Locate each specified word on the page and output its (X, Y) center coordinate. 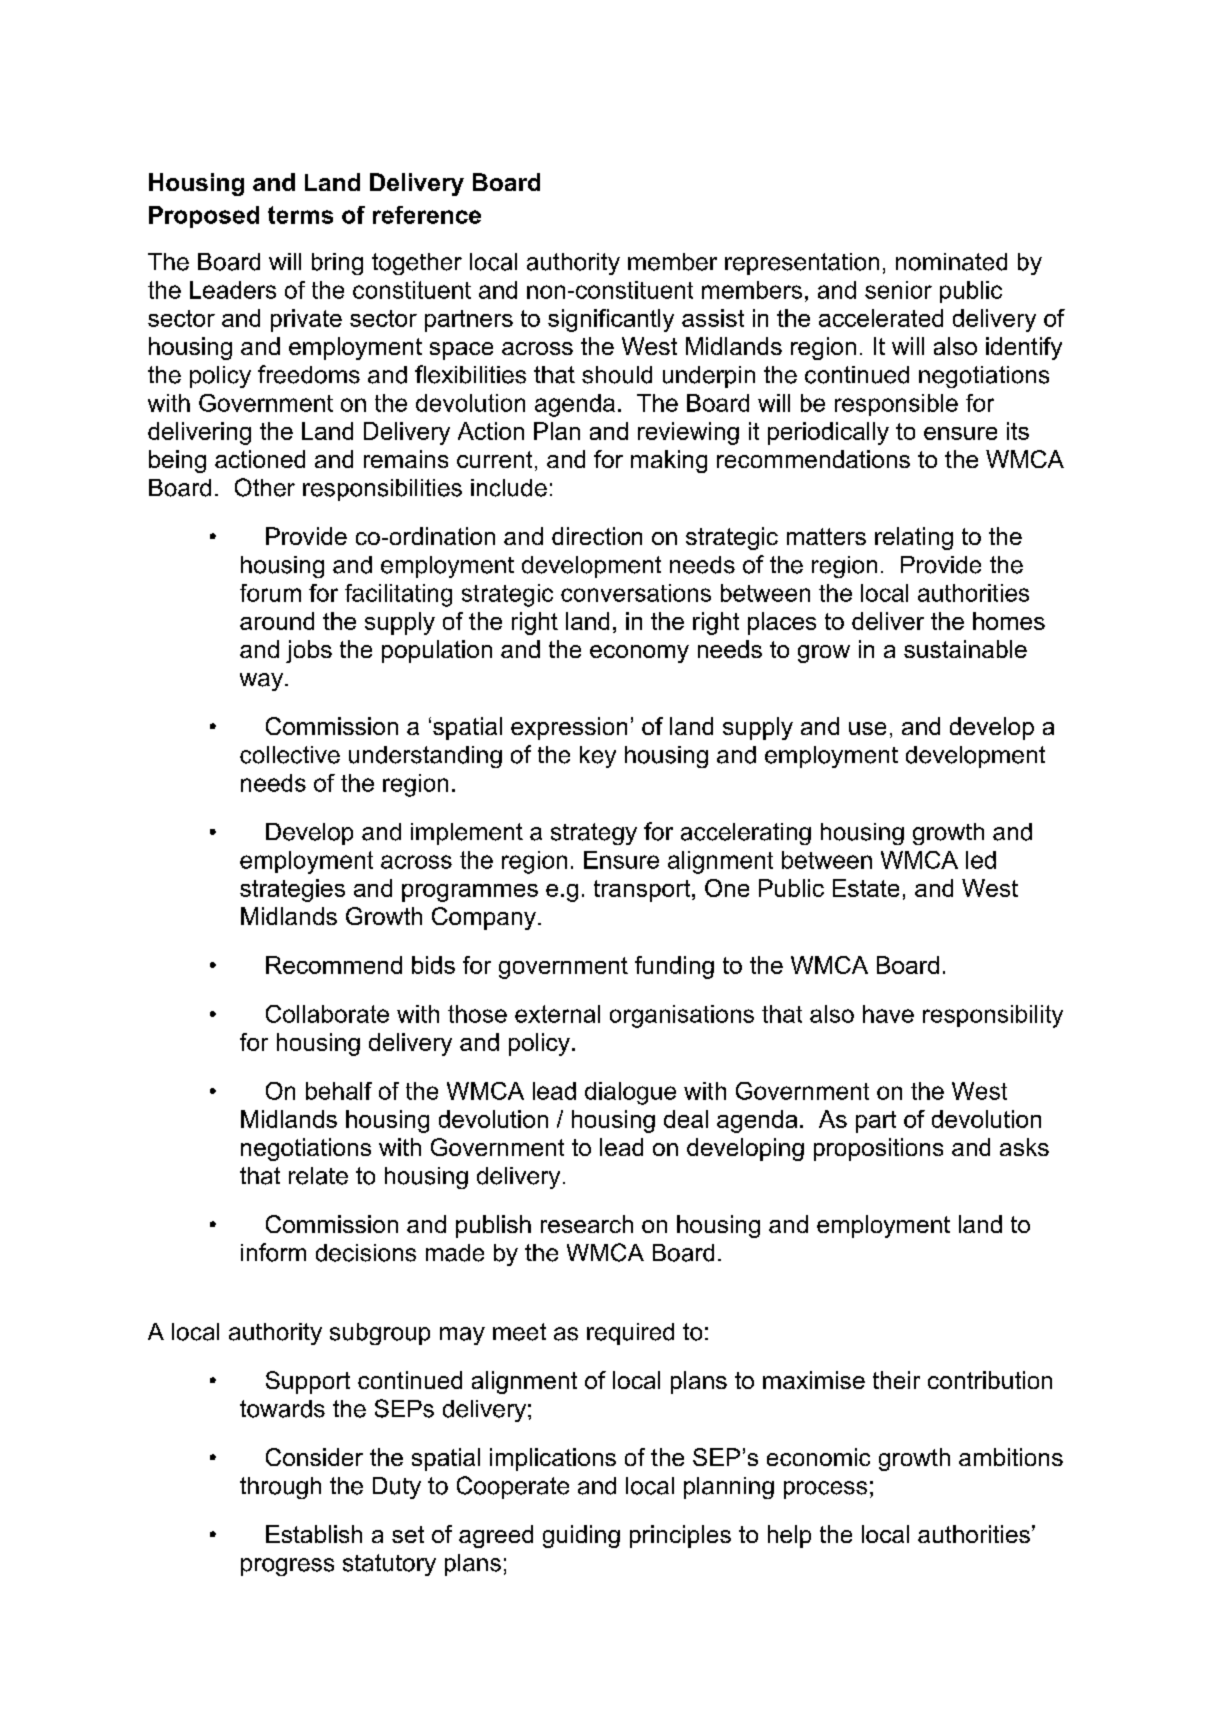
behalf (339, 1091)
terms (300, 215)
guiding (581, 1536)
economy (639, 654)
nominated (951, 262)
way (263, 682)
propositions (878, 1149)
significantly (611, 320)
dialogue (630, 1093)
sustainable (965, 649)
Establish (314, 1534)
